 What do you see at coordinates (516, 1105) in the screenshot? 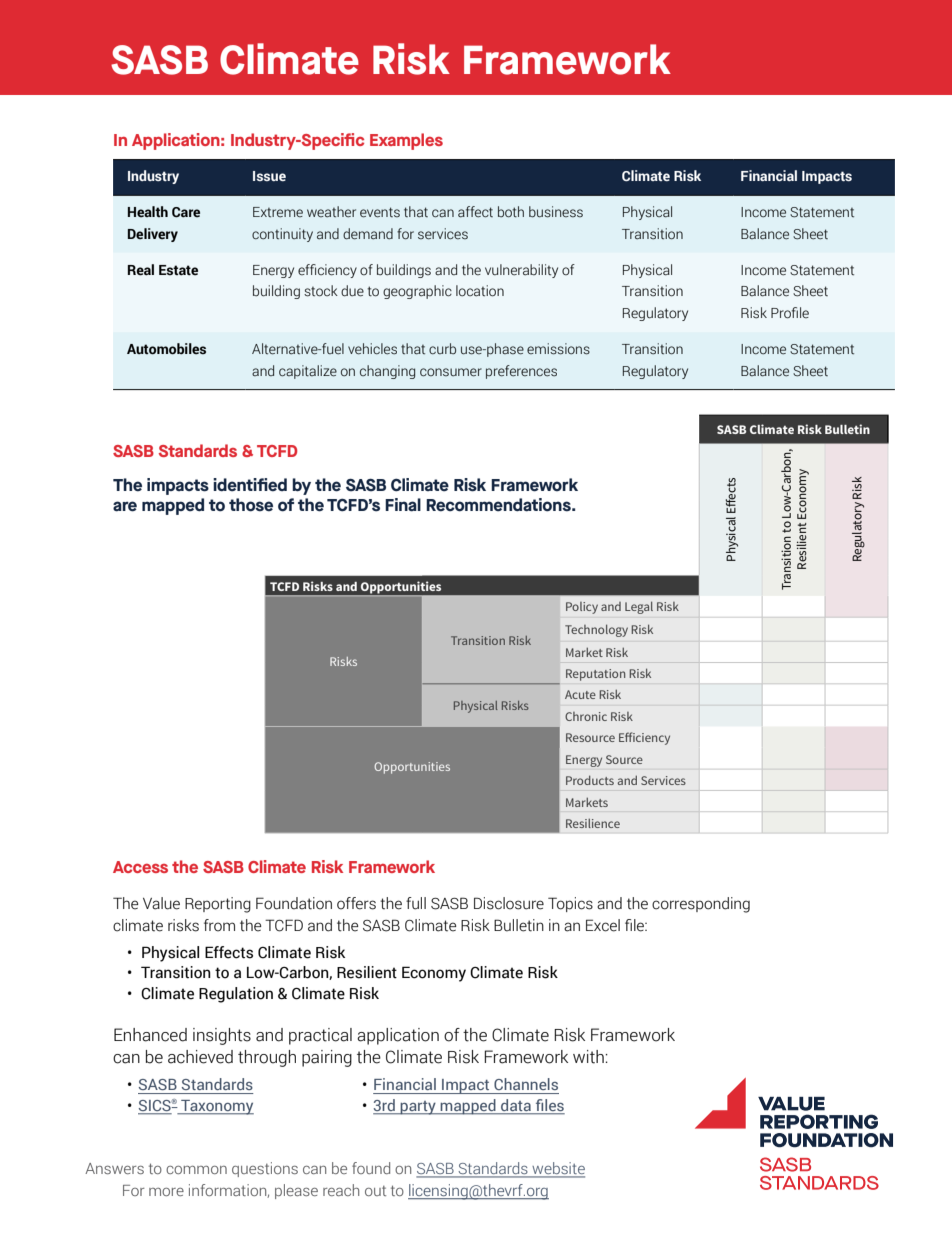
I see `data` at bounding box center [516, 1105].
